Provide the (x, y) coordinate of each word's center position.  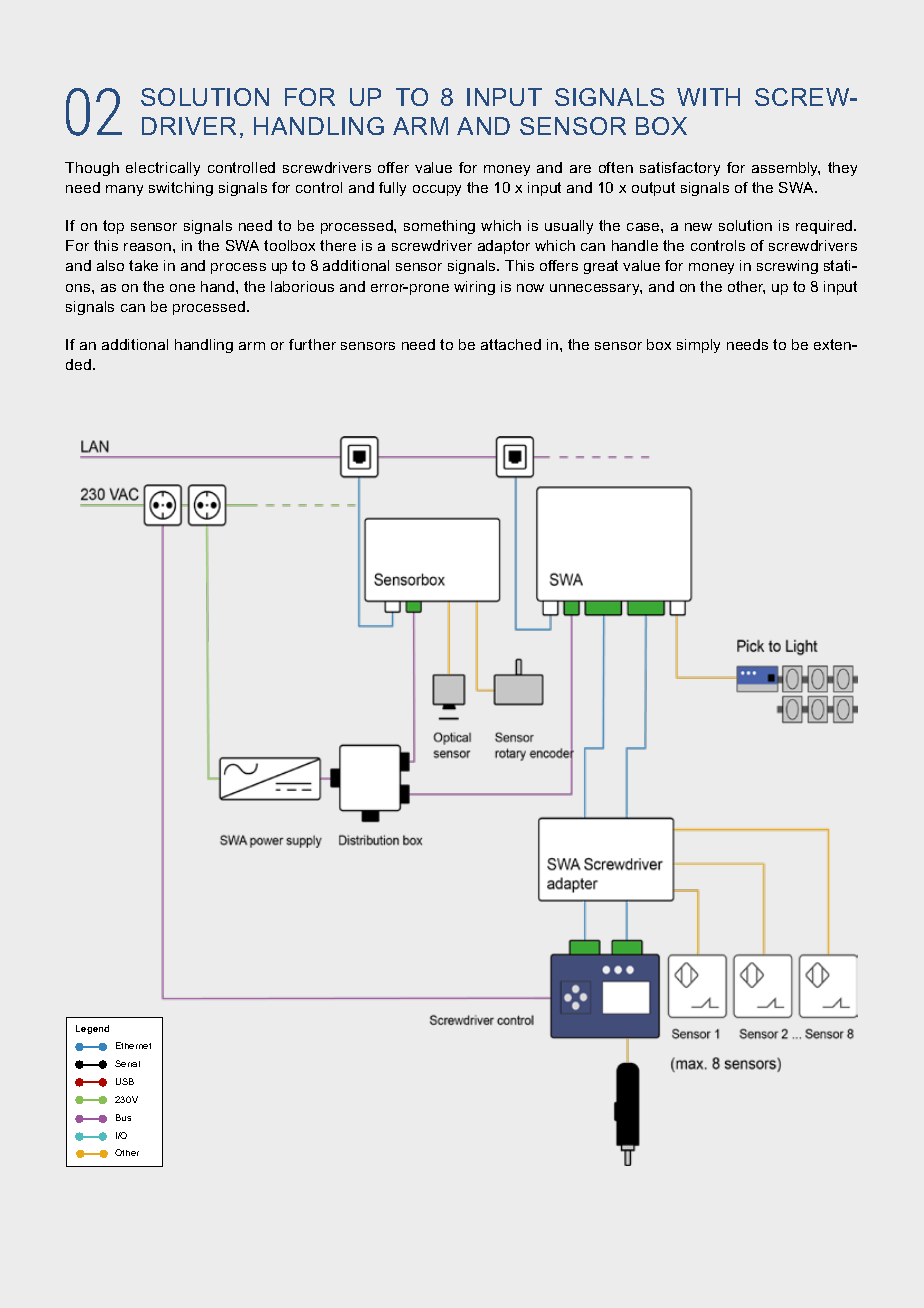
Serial (127, 1063)
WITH (708, 97)
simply (698, 346)
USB (125, 1081)
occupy (437, 190)
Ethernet (133, 1045)
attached (511, 344)
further (312, 344)
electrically (163, 169)
